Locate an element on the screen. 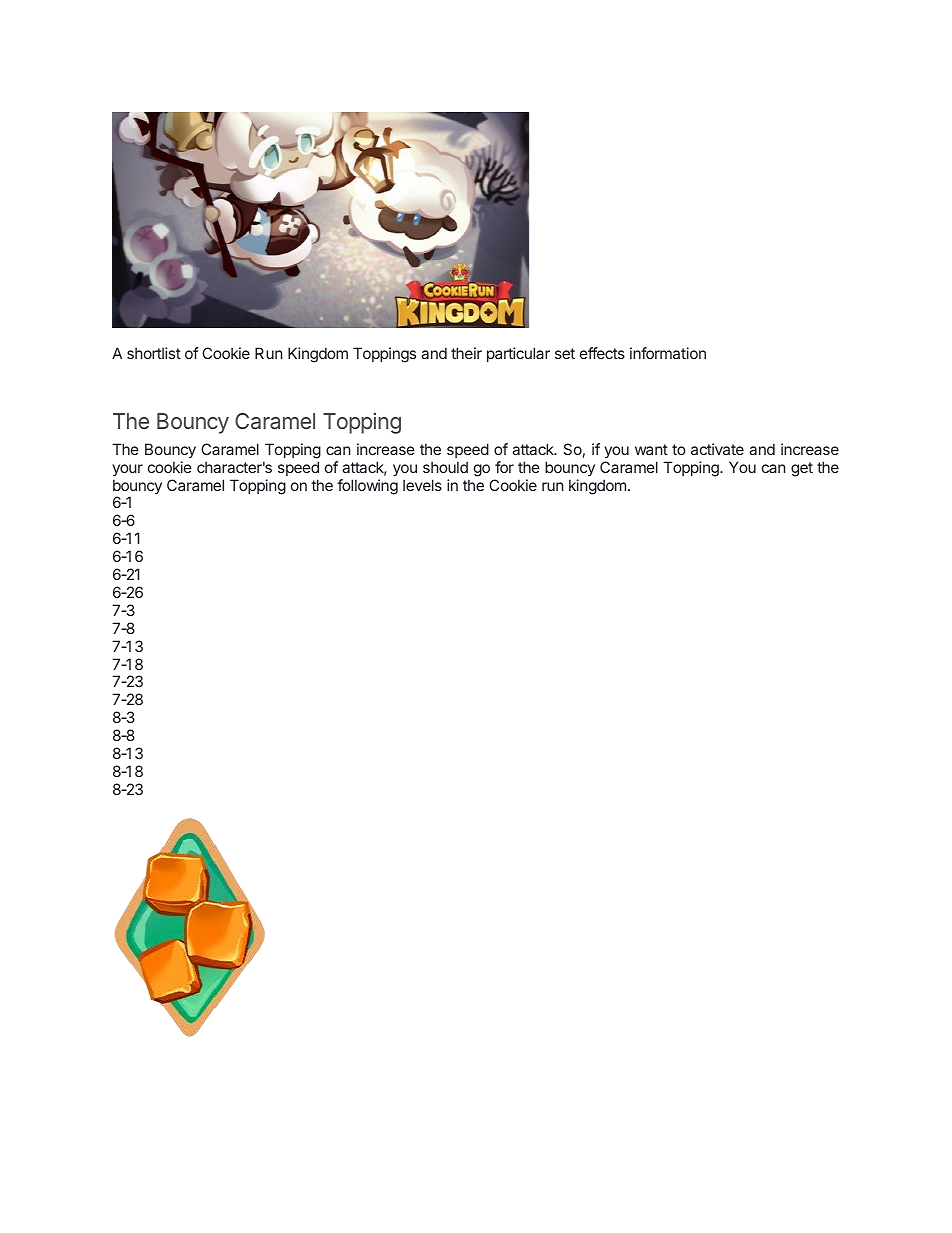 This screenshot has width=952, height=1233. your is located at coordinates (127, 470).
